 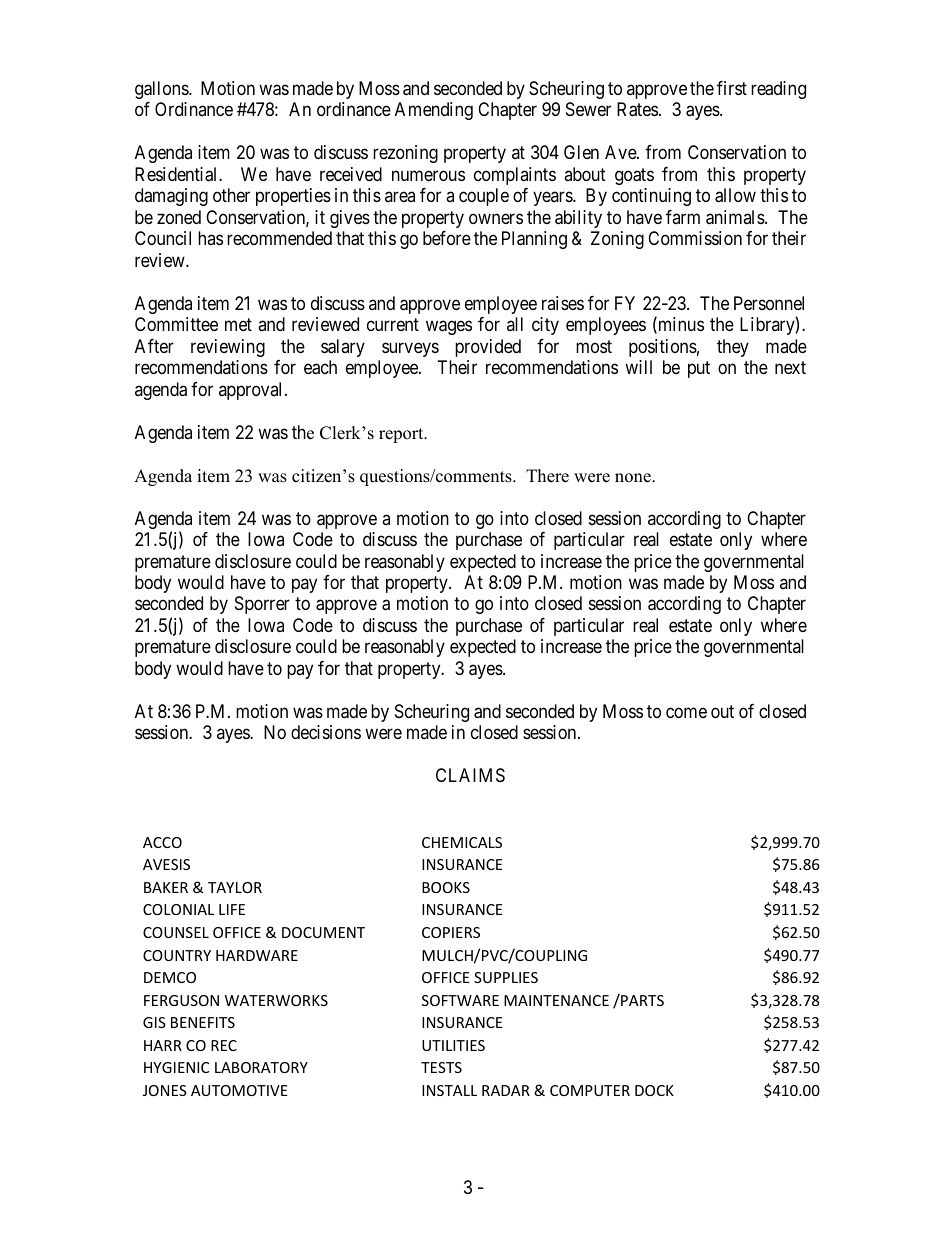 I want to click on DOCK, so click(x=654, y=1090).
